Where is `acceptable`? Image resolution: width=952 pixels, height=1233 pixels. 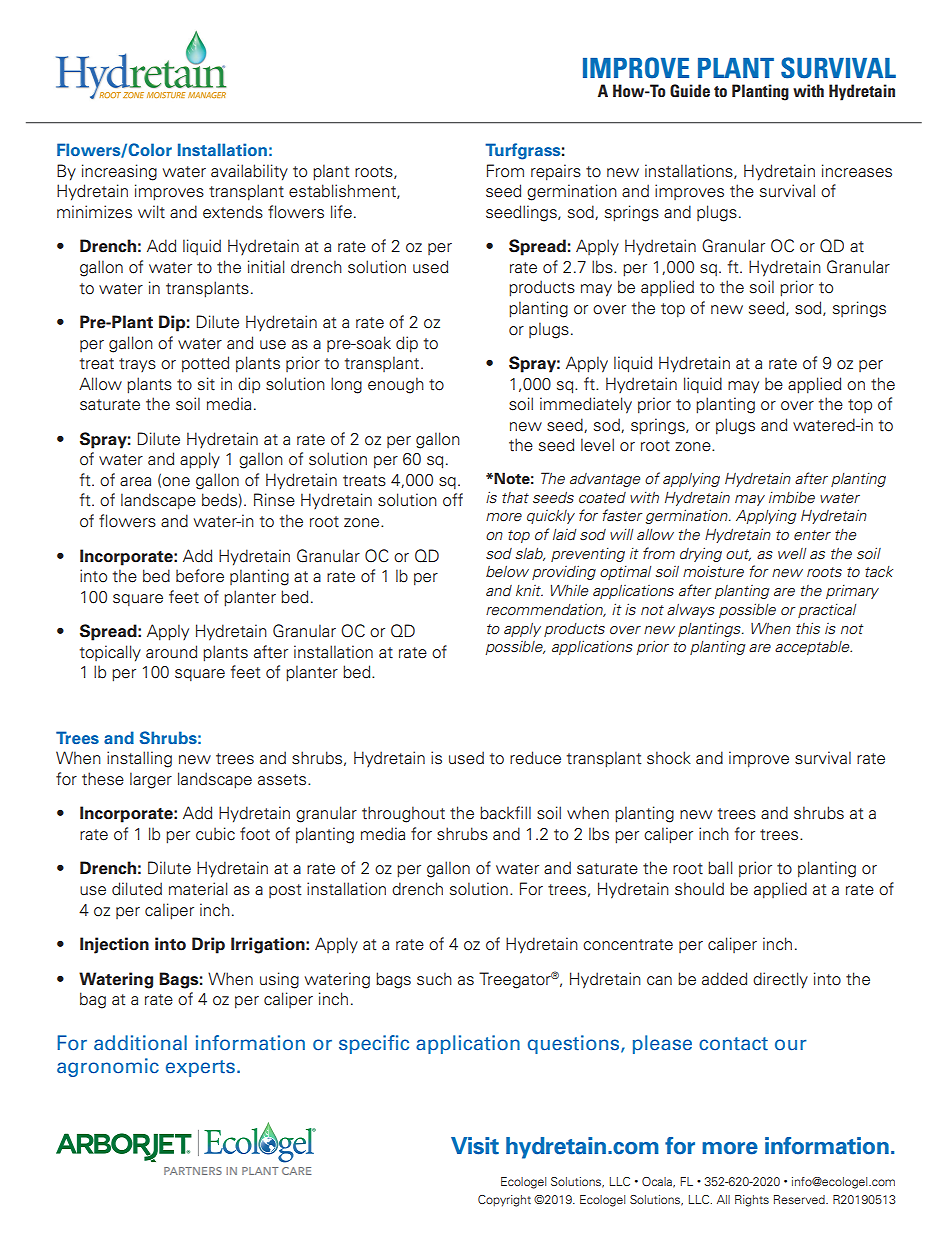
acceptable is located at coordinates (813, 648).
